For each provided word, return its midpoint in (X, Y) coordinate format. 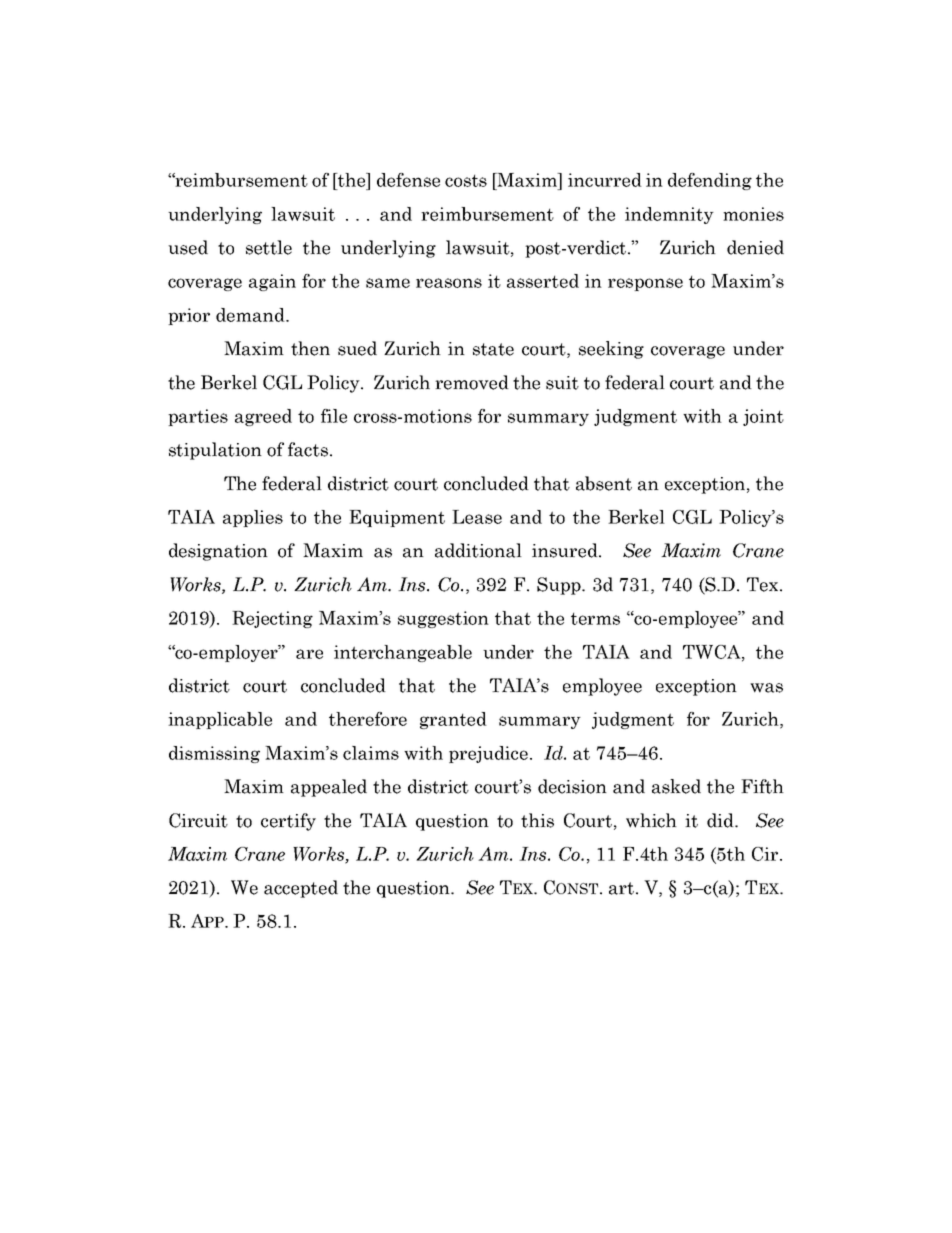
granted (453, 720)
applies (253, 518)
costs (466, 181)
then (310, 348)
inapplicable (220, 720)
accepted (301, 889)
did (721, 820)
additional (478, 550)
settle (269, 247)
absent (604, 483)
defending (710, 181)
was (766, 688)
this (537, 820)
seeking (611, 350)
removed (472, 382)
